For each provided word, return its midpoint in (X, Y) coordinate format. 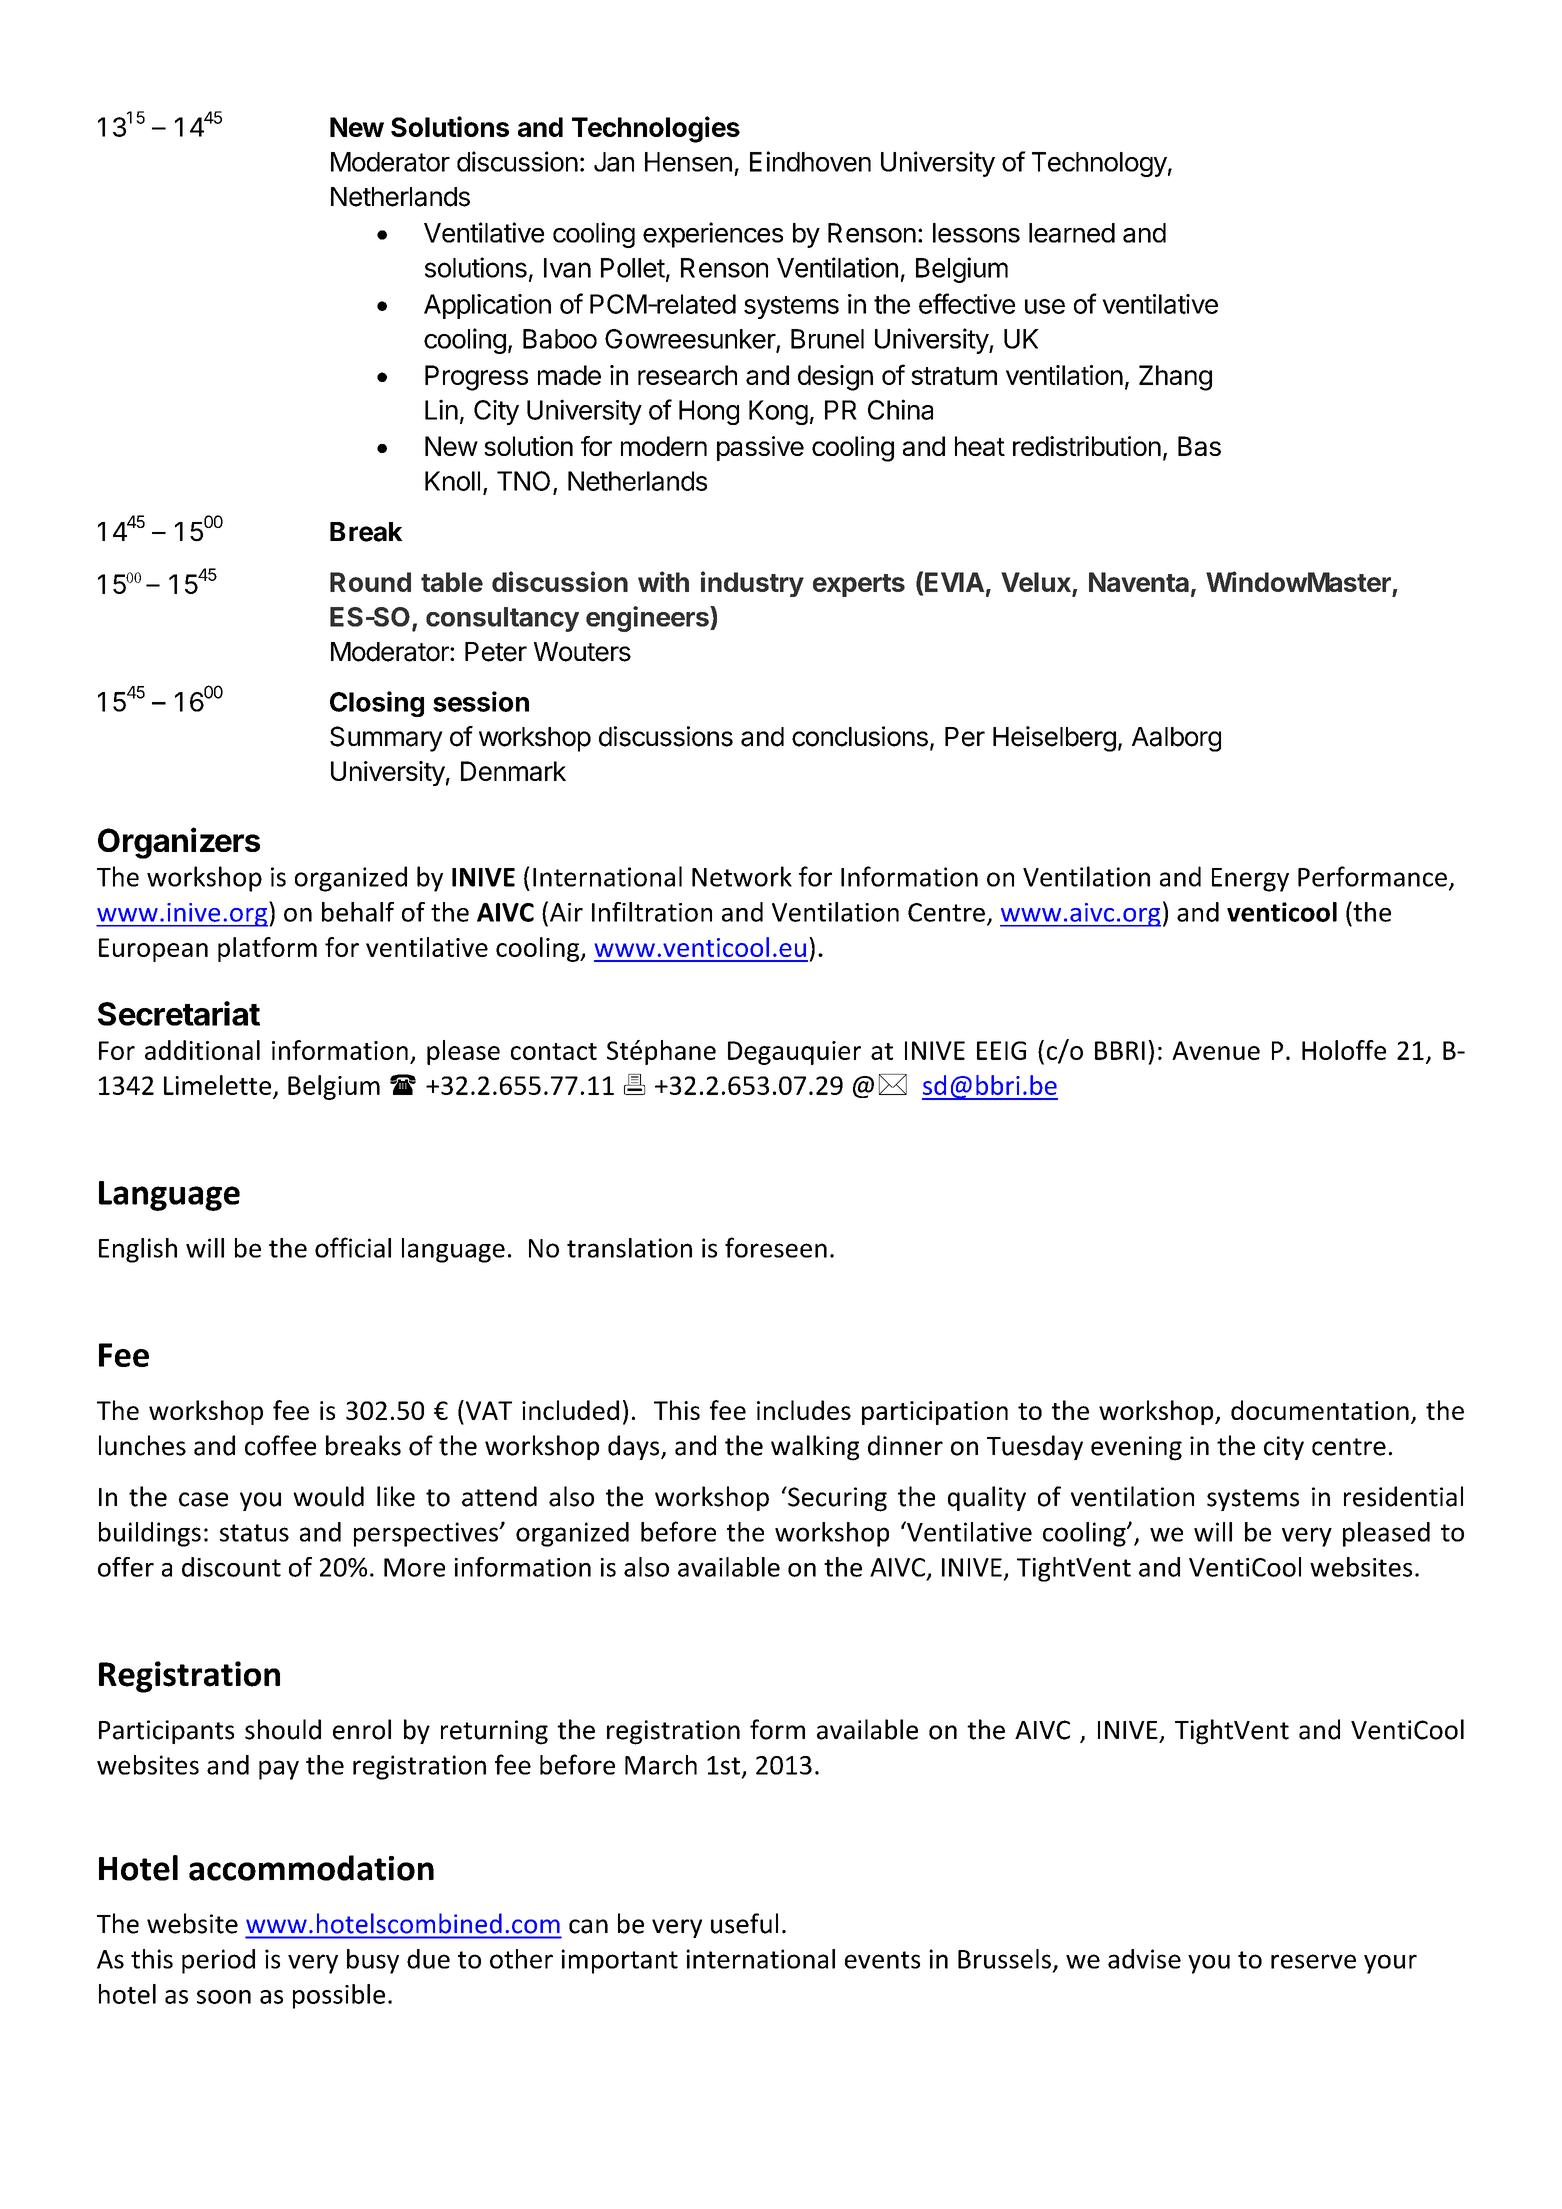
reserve (1313, 1961)
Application (487, 306)
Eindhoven (810, 161)
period (218, 1961)
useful (744, 1923)
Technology (1099, 164)
